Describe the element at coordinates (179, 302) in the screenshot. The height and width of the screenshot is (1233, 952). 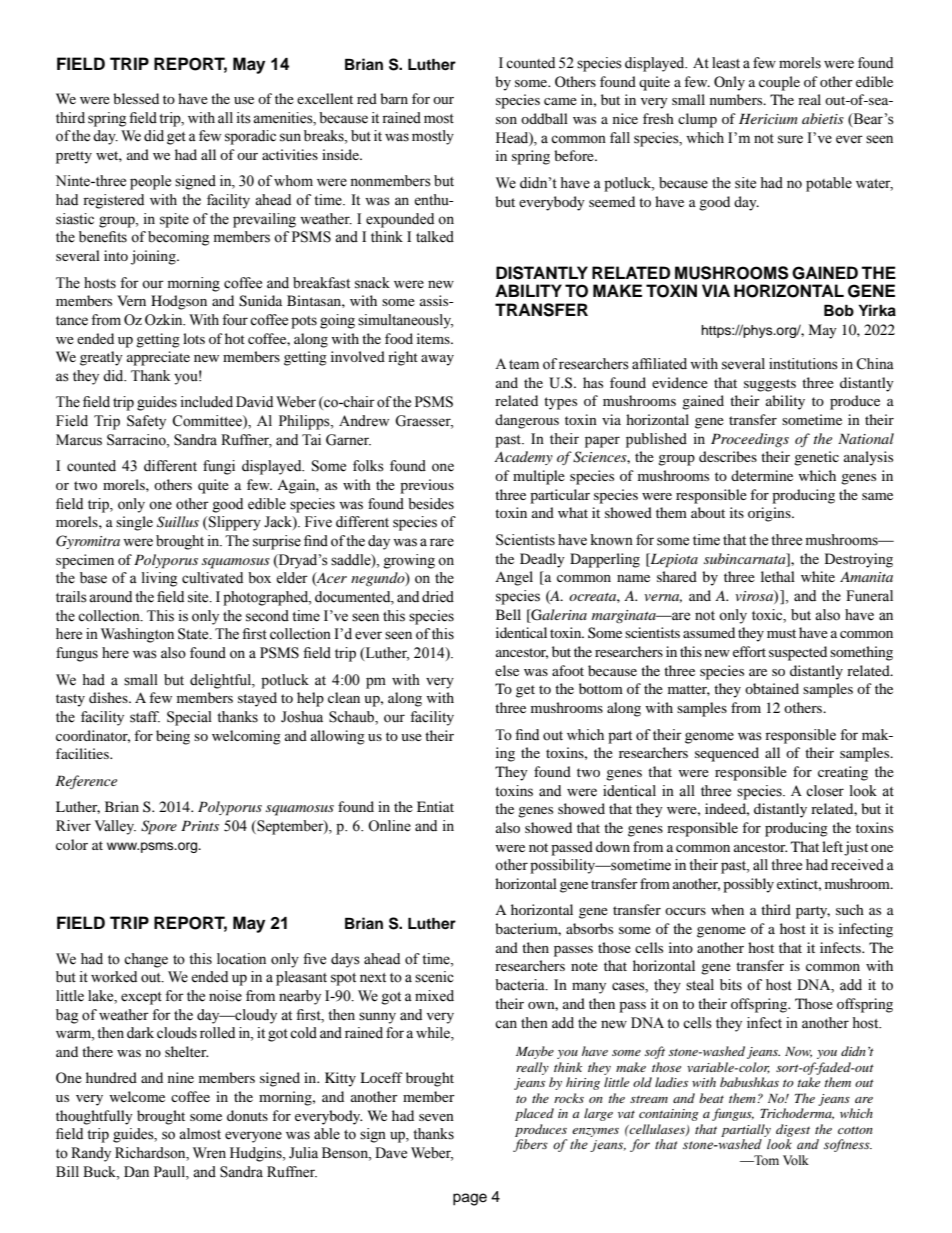
I see `Hodgson` at that location.
